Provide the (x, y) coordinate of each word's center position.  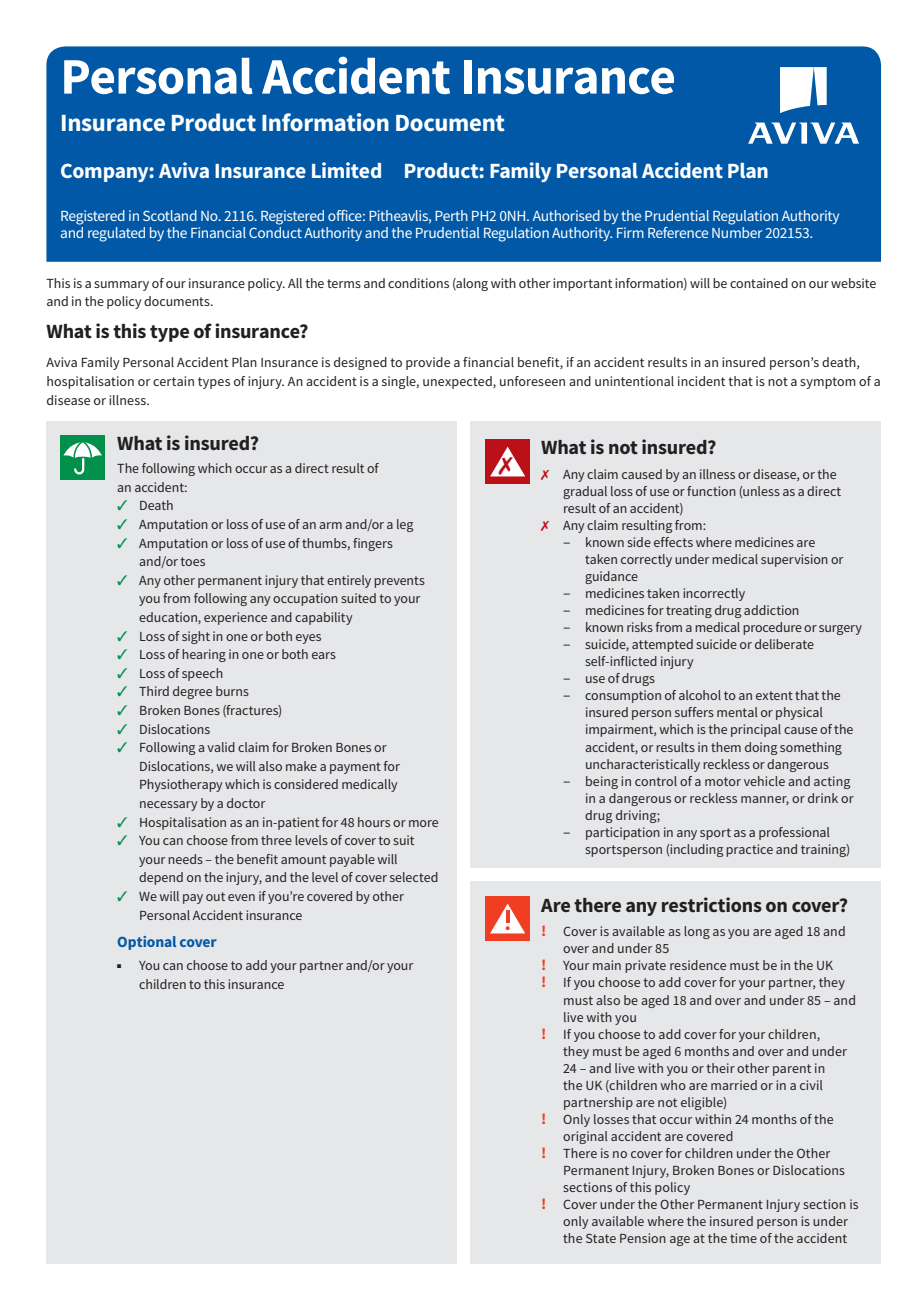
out (215, 896)
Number (737, 231)
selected (414, 877)
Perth (451, 215)
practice (749, 850)
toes (192, 561)
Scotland (170, 215)
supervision (794, 560)
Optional (147, 943)
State (601, 1238)
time (743, 1238)
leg (405, 525)
